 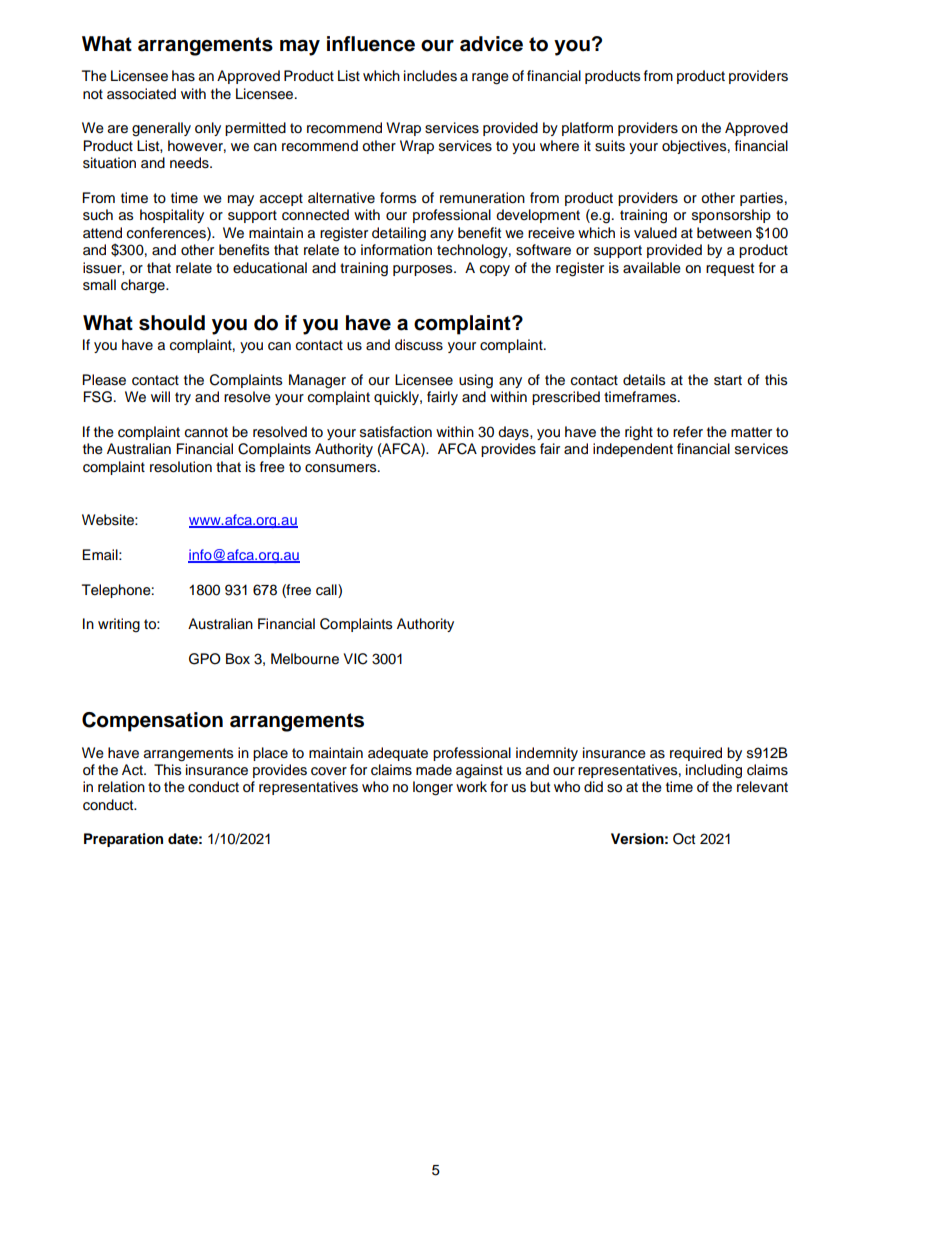 What do you see at coordinates (181, 467) in the image?
I see `resolution` at bounding box center [181, 467].
